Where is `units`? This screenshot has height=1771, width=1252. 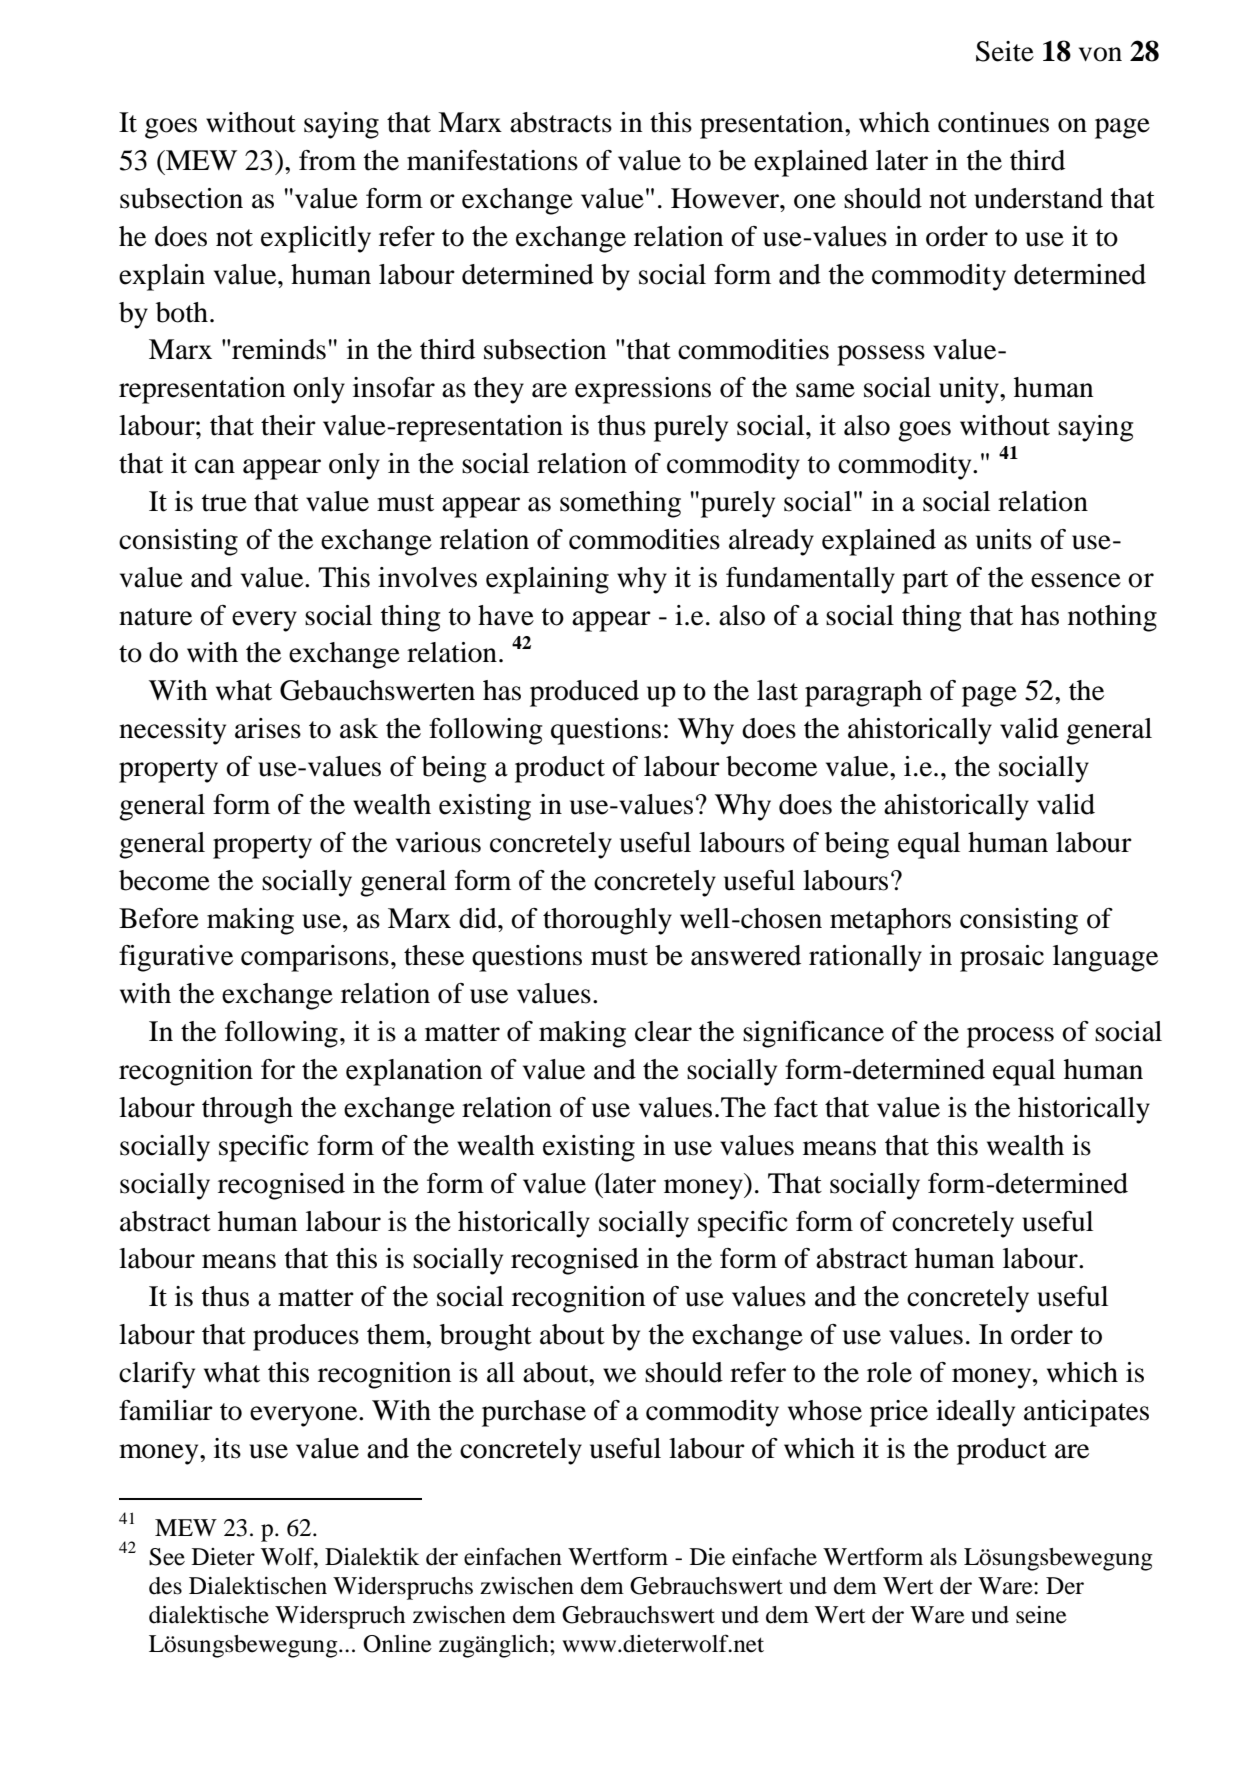 units is located at coordinates (1004, 539).
